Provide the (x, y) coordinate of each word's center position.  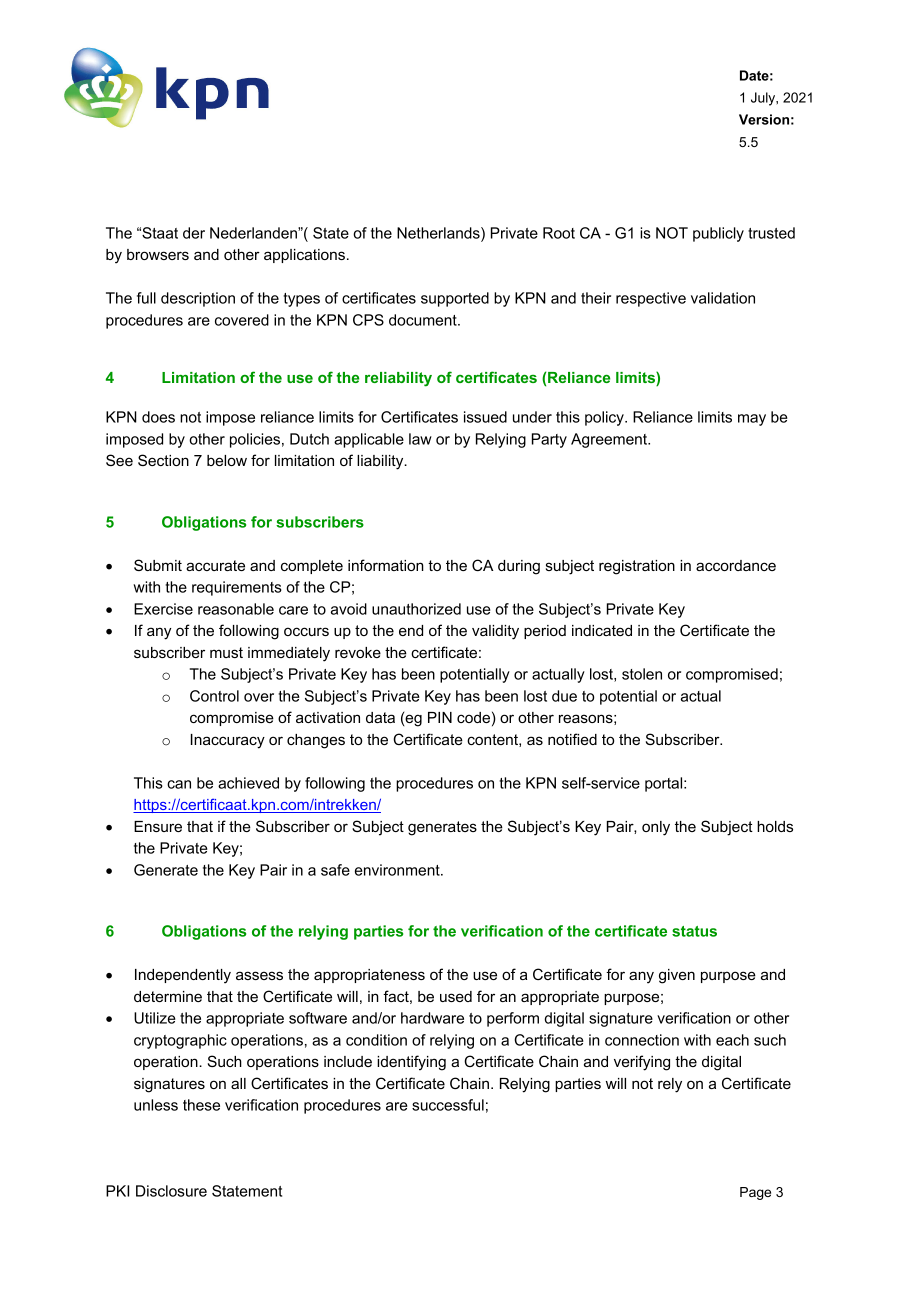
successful (448, 1105)
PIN (440, 717)
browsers (158, 254)
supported (455, 299)
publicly (718, 234)
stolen (642, 674)
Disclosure (171, 1191)
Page (755, 1193)
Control (214, 696)
